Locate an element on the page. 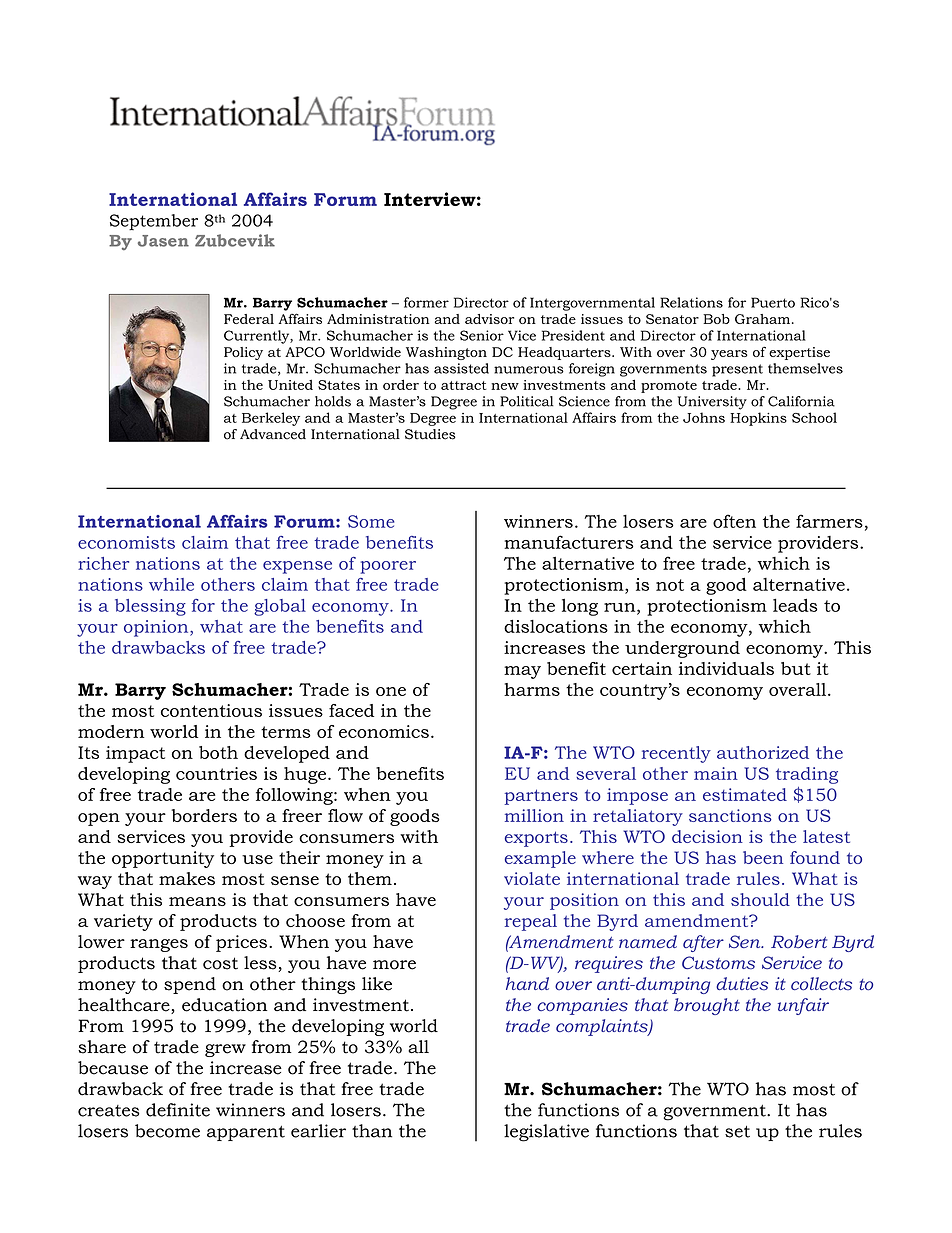 Image resolution: width=952 pixels, height=1233 pixels. former is located at coordinates (426, 302).
